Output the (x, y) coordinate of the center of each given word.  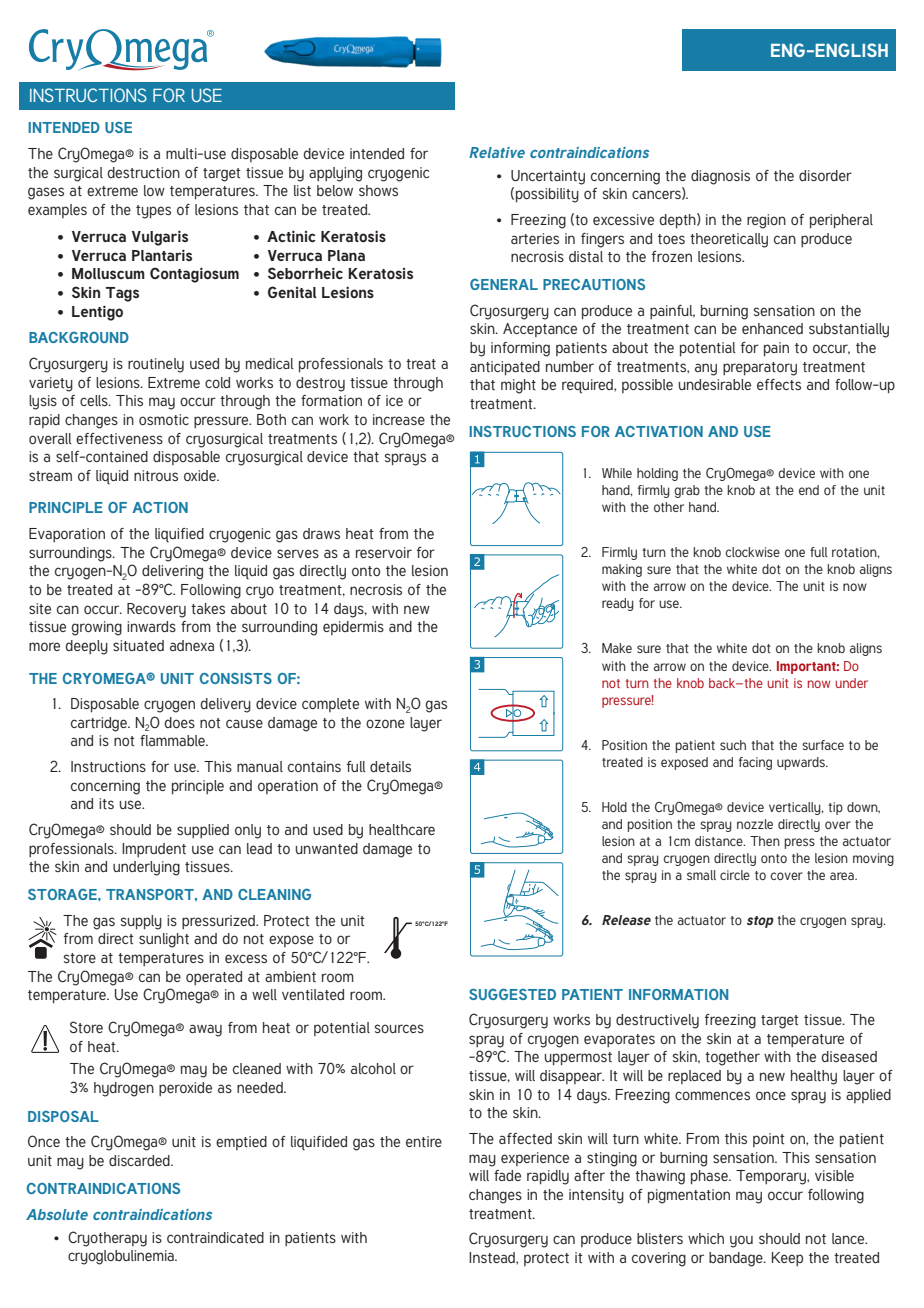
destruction (143, 172)
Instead (493, 1257)
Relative (497, 152)
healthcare (402, 829)
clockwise (752, 552)
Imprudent (154, 850)
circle (735, 875)
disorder (825, 175)
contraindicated (215, 1237)
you (741, 1241)
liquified (179, 535)
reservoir (384, 552)
